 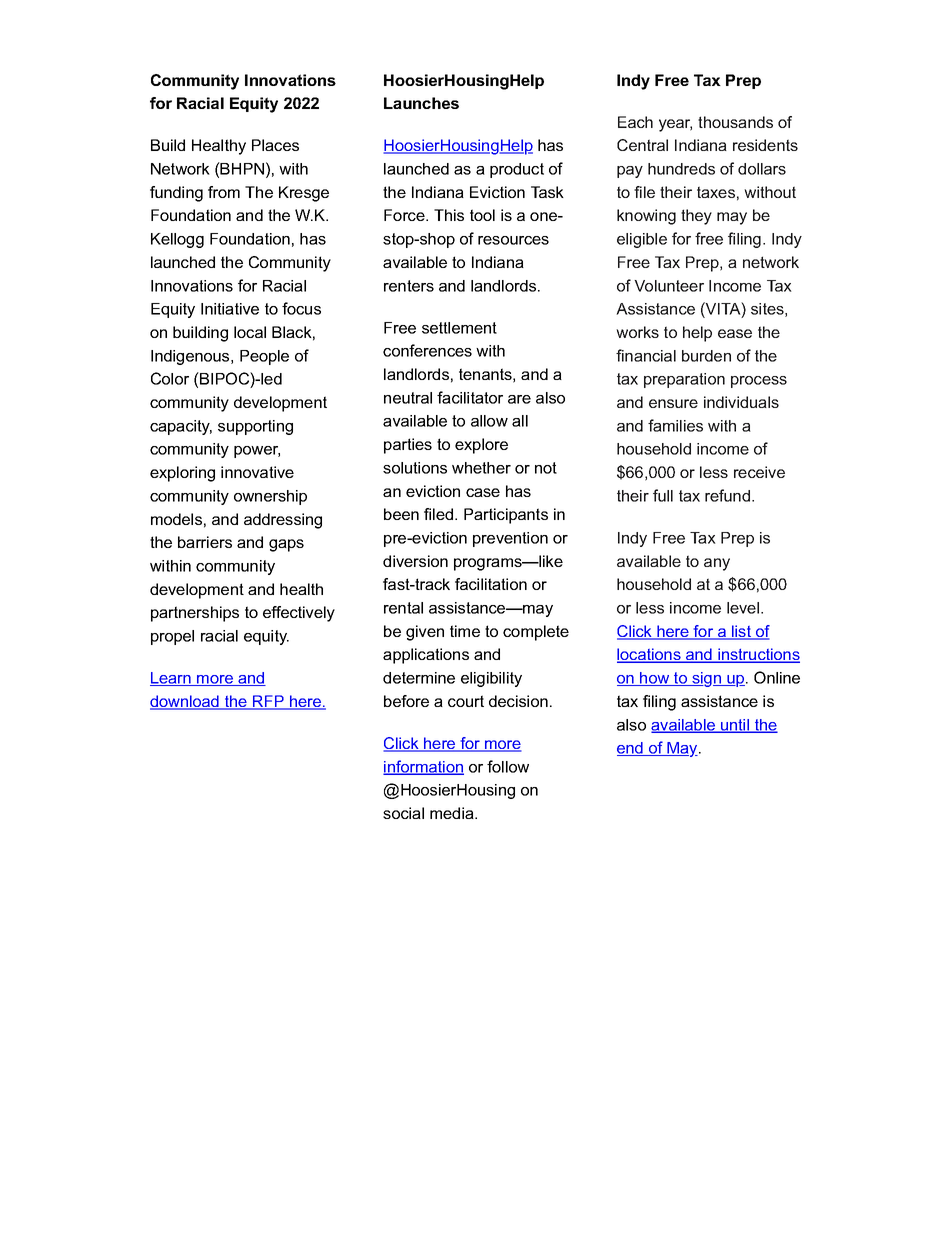 What do you see at coordinates (268, 702) in the screenshot?
I see `RFP` at bounding box center [268, 702].
